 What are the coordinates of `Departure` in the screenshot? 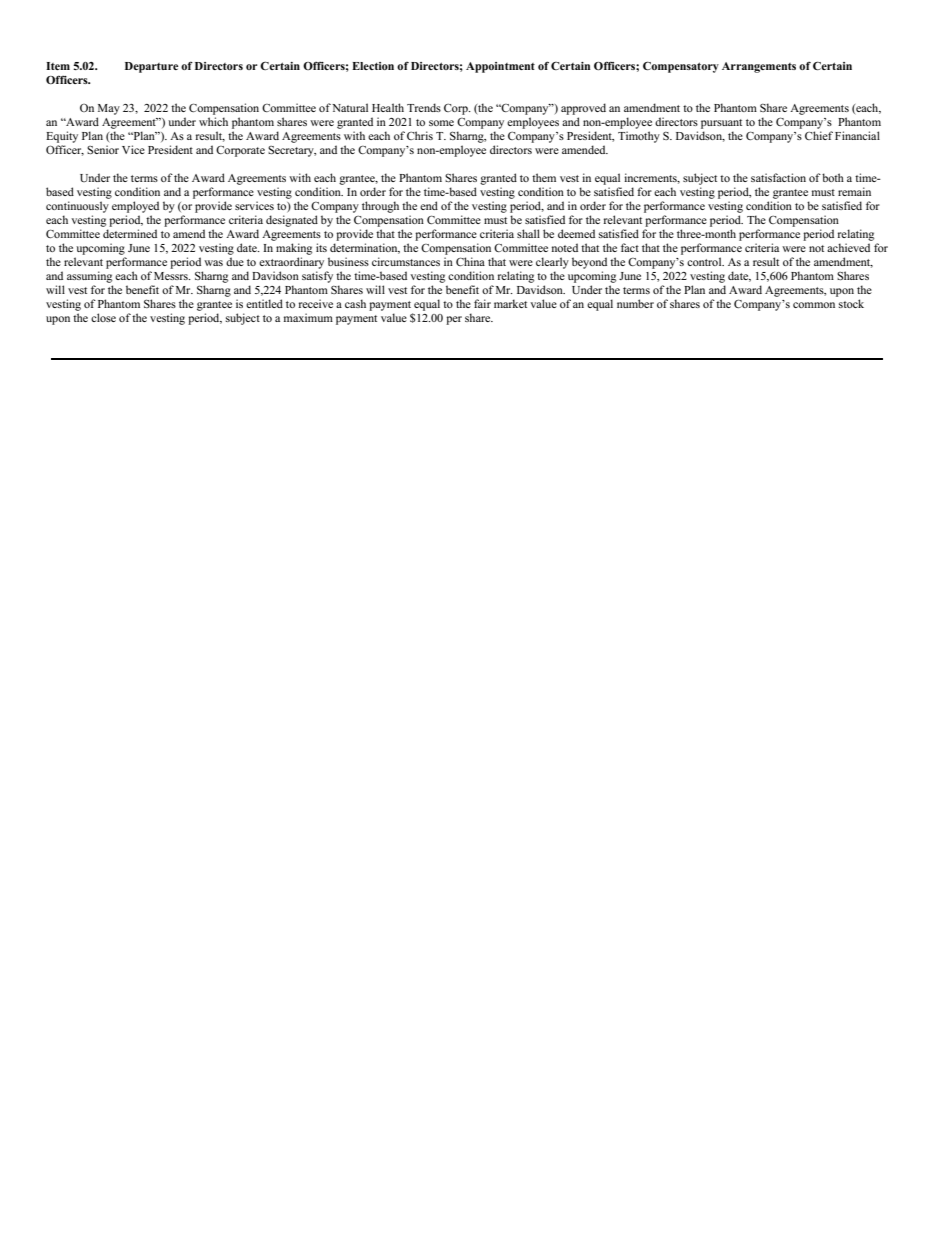 It's located at (151, 67).
